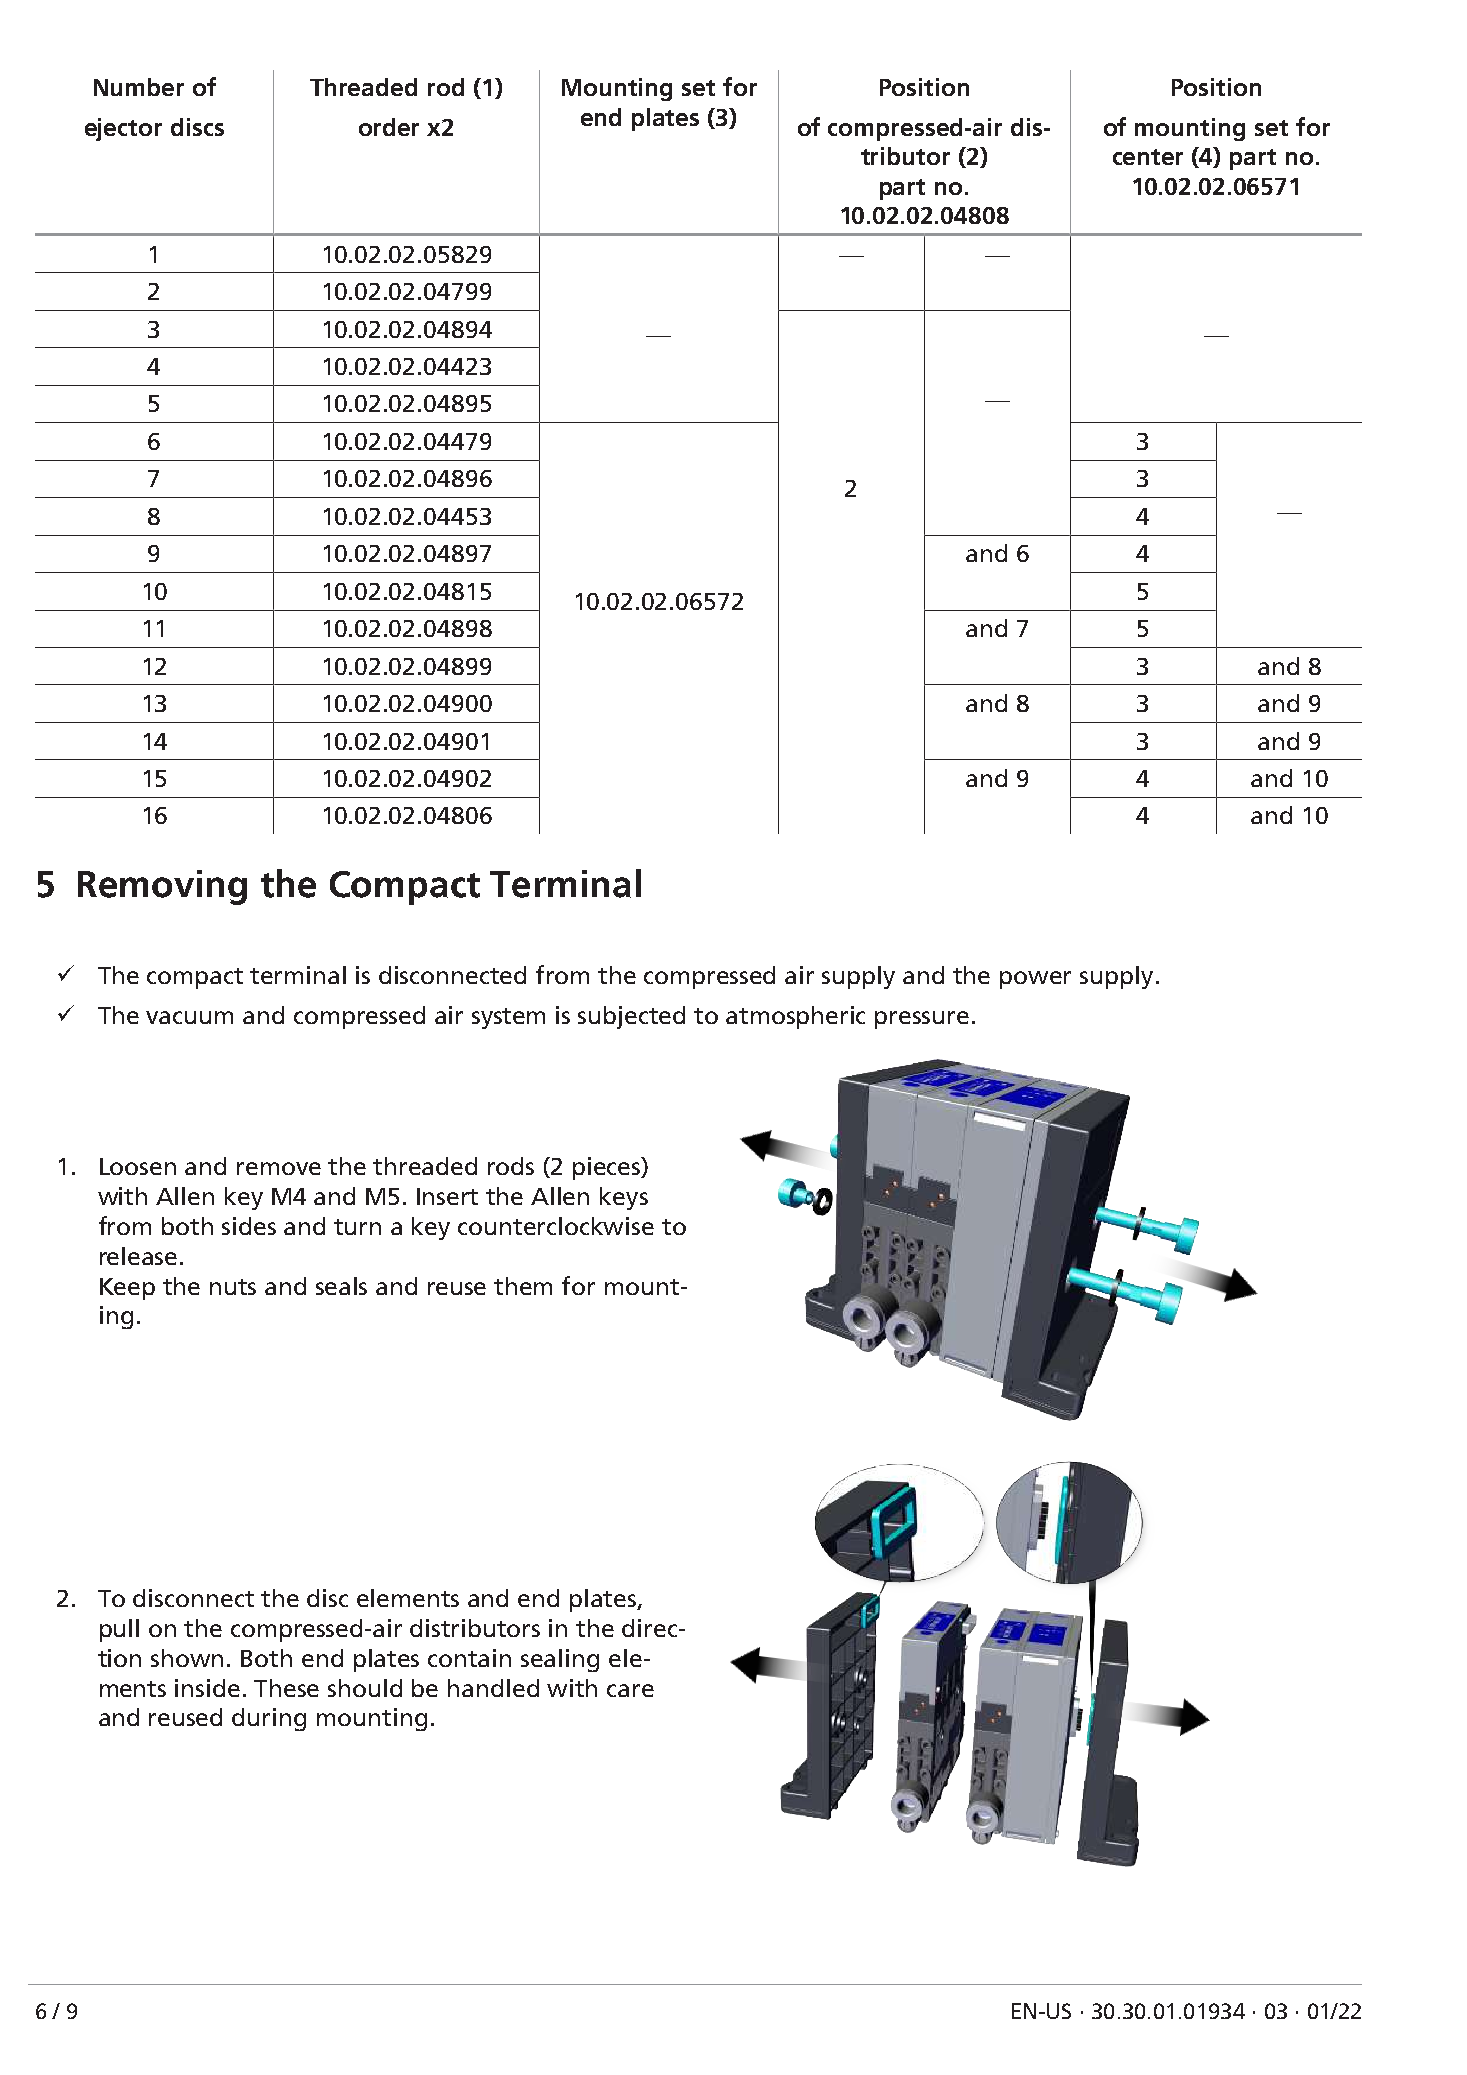 This screenshot has height=2075, width=1467. Describe the element at coordinates (1035, 980) in the screenshot. I see `power` at that location.
